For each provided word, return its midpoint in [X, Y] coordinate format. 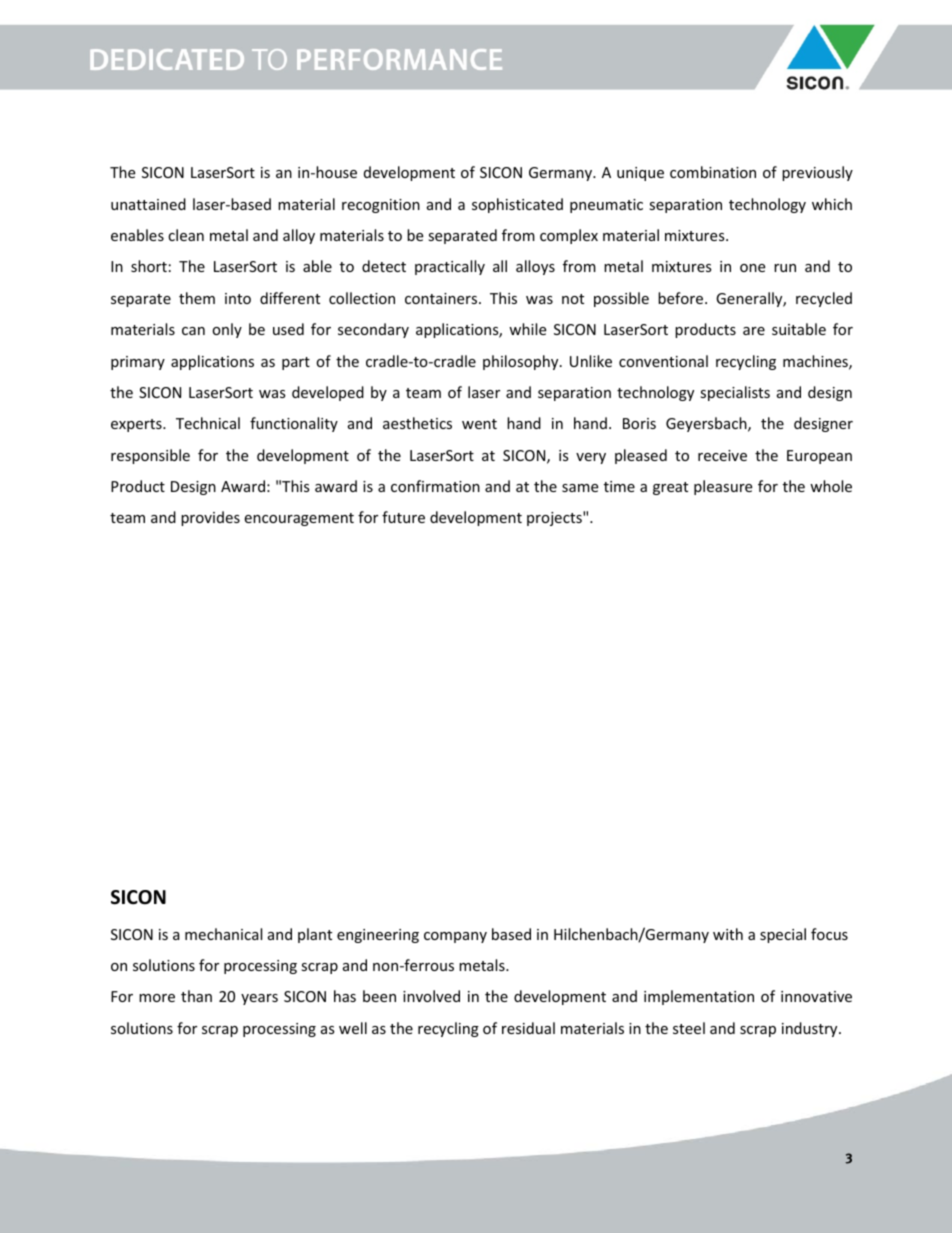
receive [722, 455]
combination [713, 172]
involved [431, 996]
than [196, 996]
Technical [208, 423]
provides [210, 518]
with [728, 934]
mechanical [223, 934]
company [455, 937]
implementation [699, 997]
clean [186, 235]
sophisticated [517, 205]
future [403, 517]
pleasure [723, 487]
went [479, 424]
